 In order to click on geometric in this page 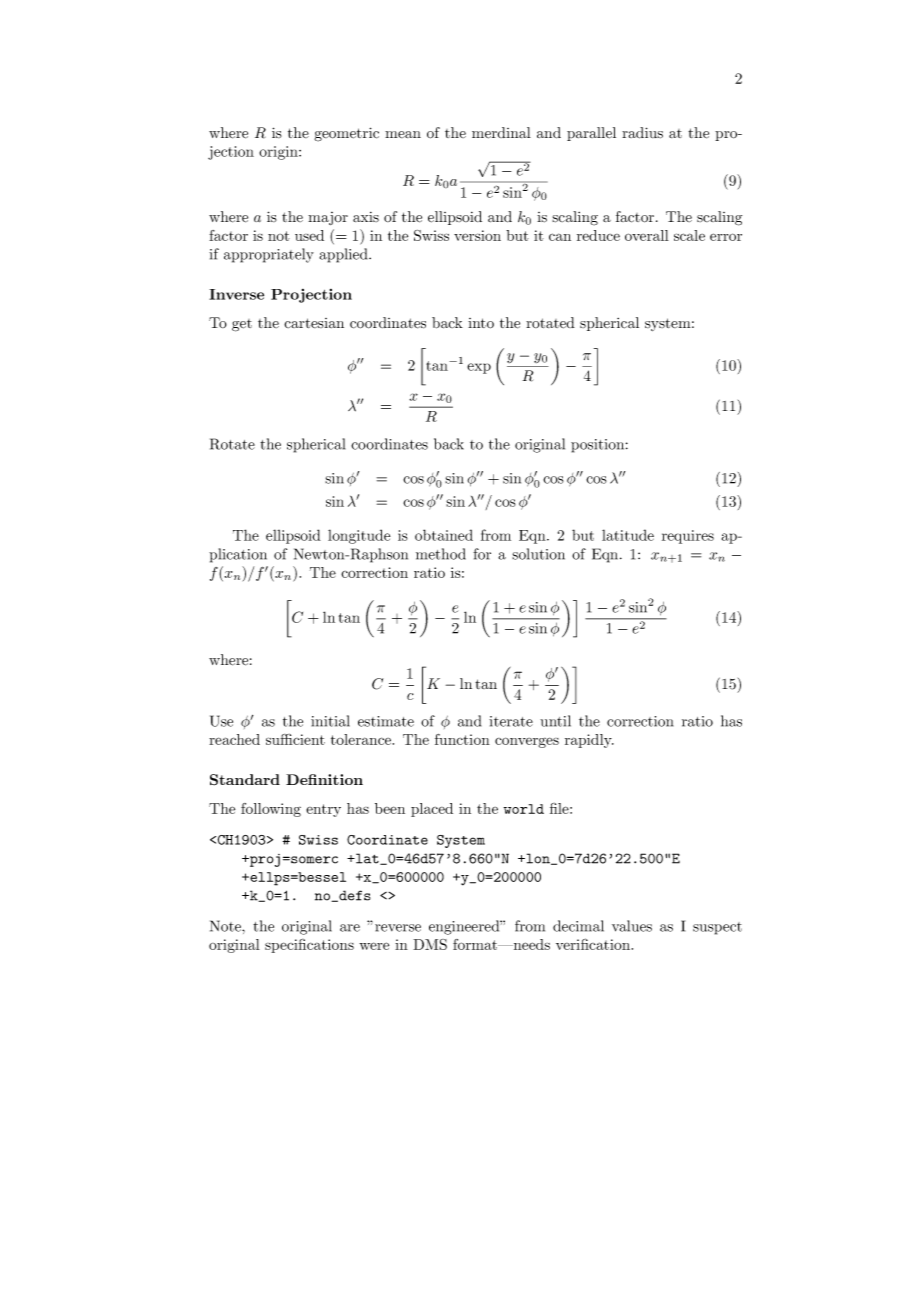, I will do `click(346, 134)`.
